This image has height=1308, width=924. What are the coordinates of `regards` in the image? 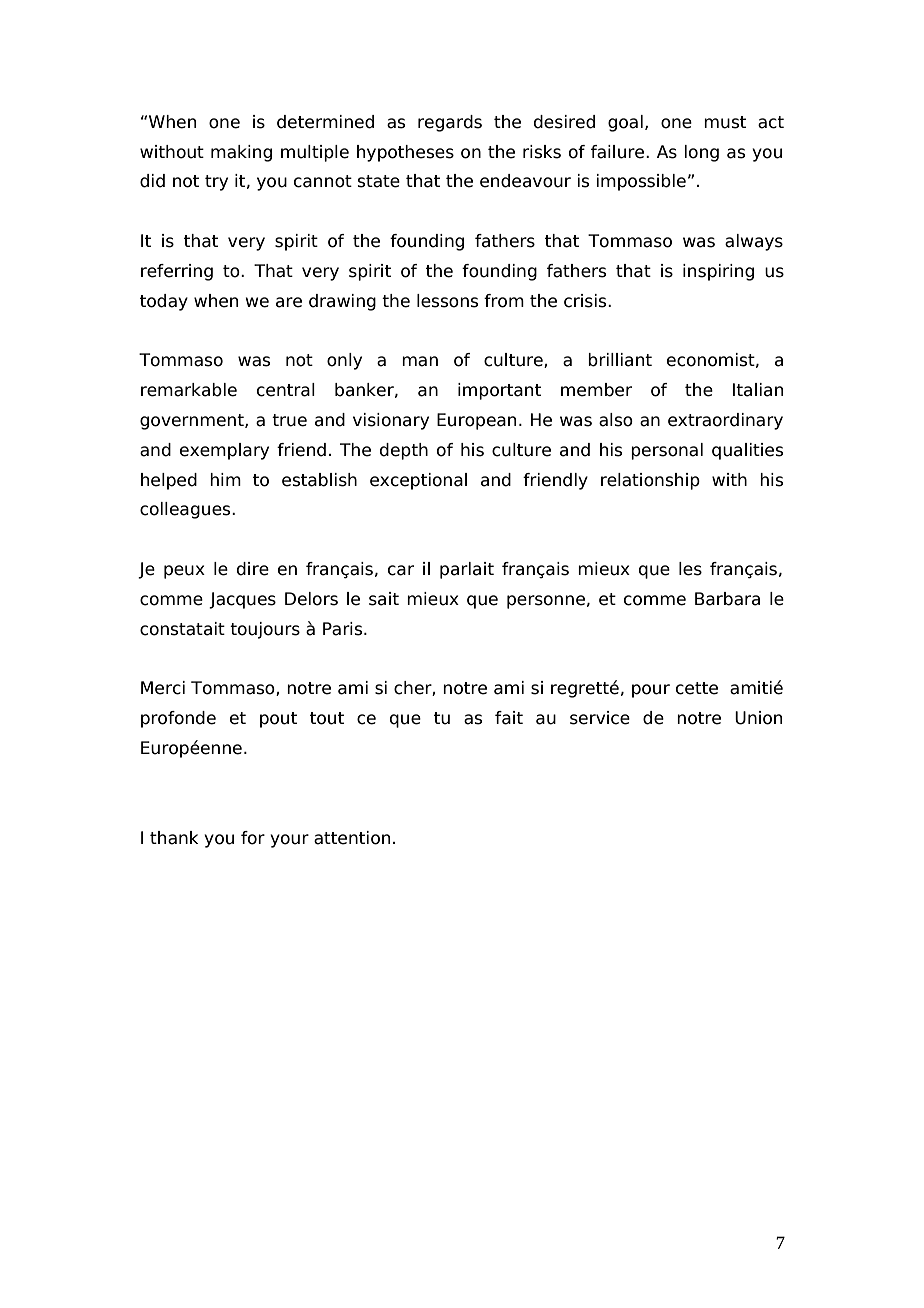 It's located at (450, 123).
